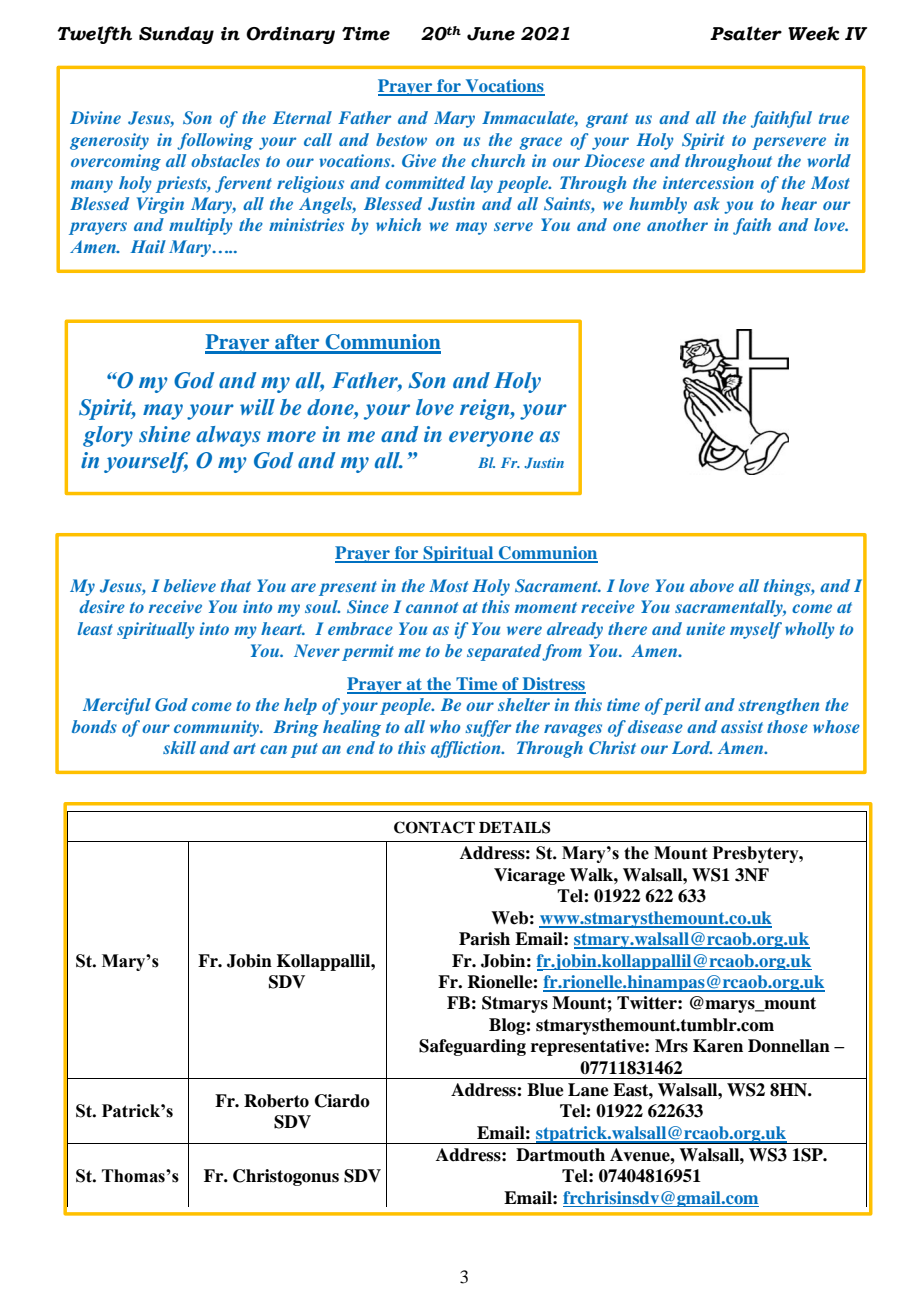  What do you see at coordinates (432, 607) in the screenshot?
I see `cannot` at bounding box center [432, 607].
